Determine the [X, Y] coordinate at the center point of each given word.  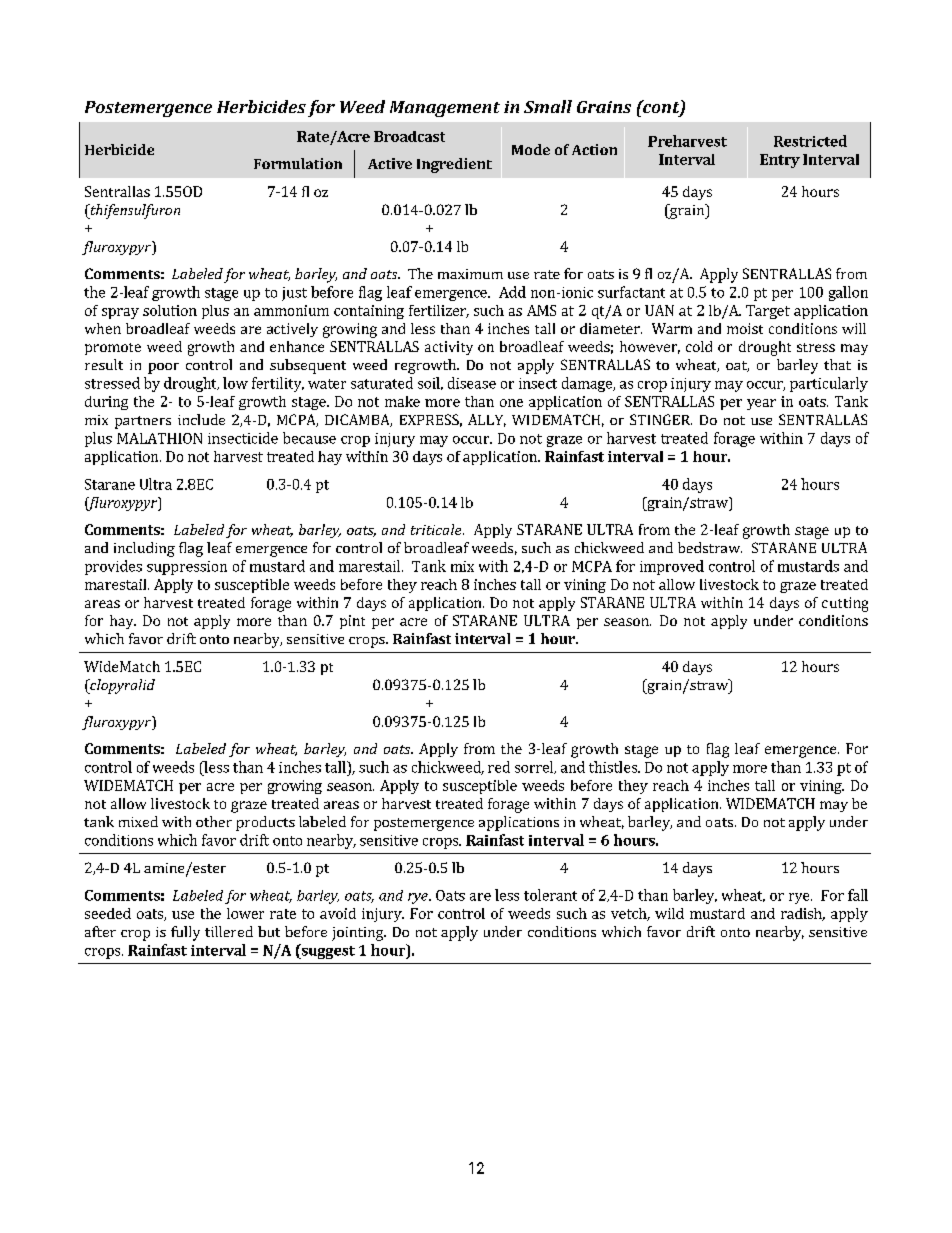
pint [352, 622]
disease [472, 383]
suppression [187, 568]
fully [185, 933]
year [761, 404]
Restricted [810, 141]
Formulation [298, 163]
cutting [845, 604]
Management [445, 109]
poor [163, 368]
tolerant [550, 895]
